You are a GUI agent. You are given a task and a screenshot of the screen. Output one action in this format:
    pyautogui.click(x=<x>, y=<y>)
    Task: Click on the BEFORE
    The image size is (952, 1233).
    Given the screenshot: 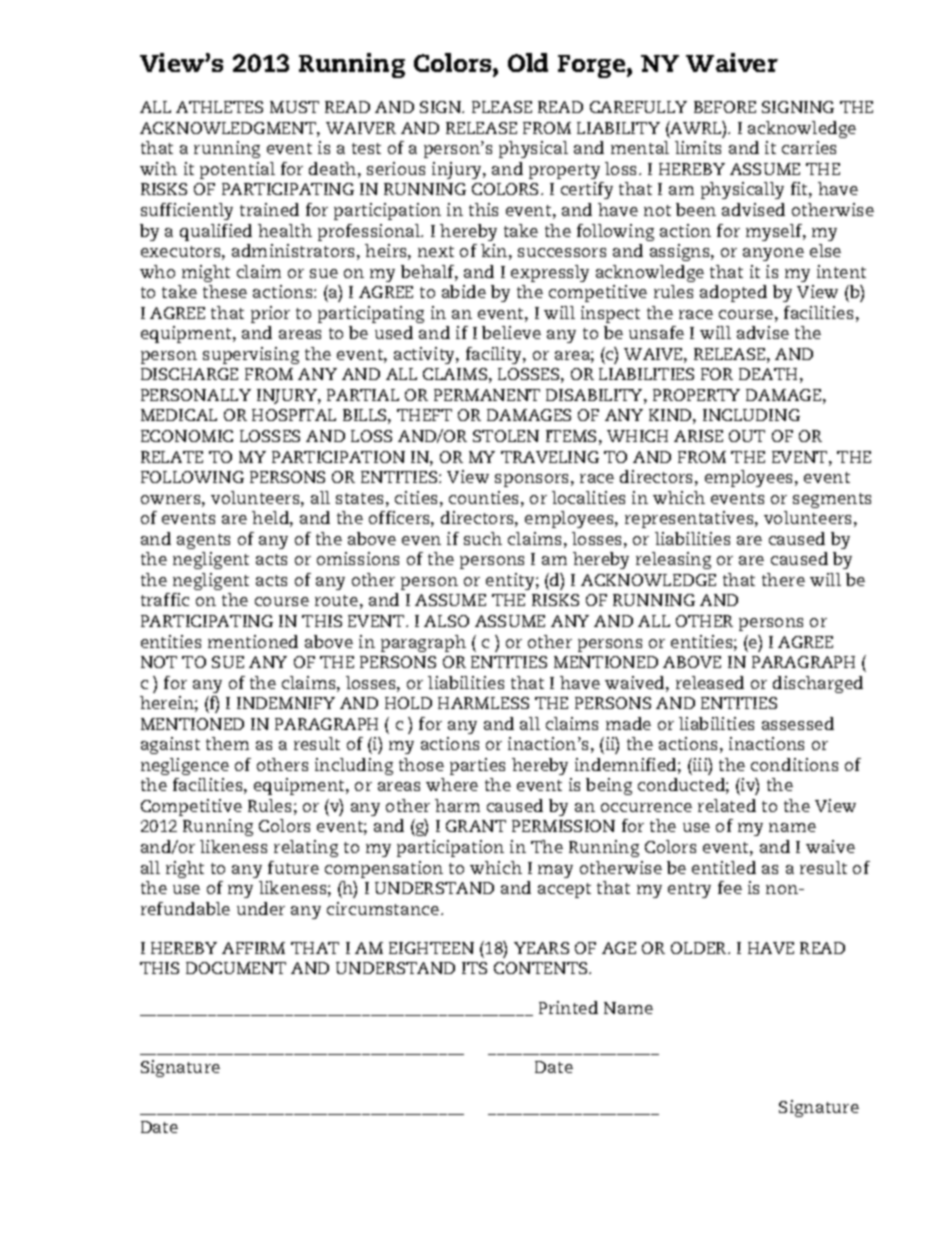 What is the action you would take?
    pyautogui.click(x=725, y=107)
